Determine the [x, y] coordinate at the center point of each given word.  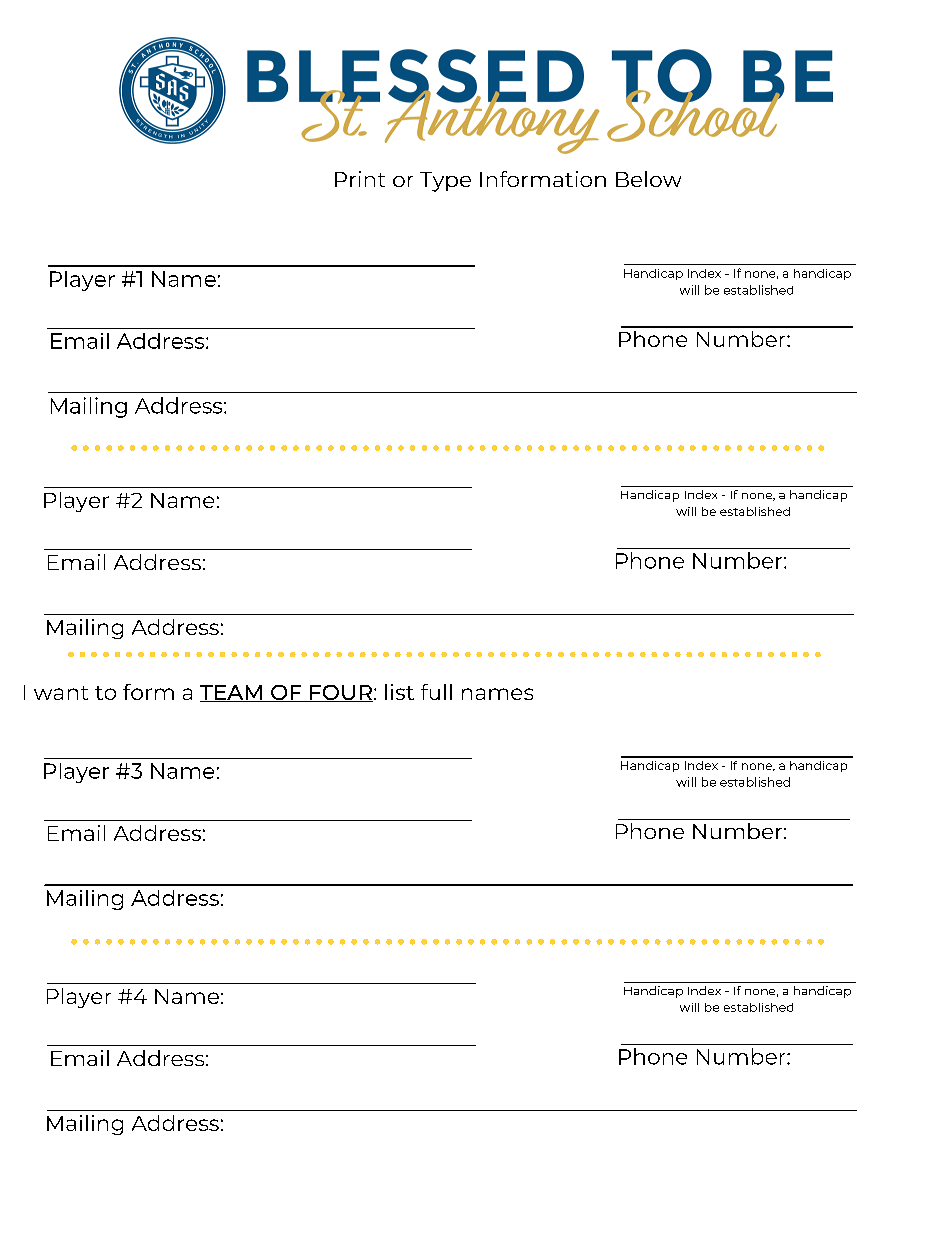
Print [360, 179]
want [61, 693]
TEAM [232, 693]
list [399, 692]
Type [445, 182]
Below [648, 179]
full [436, 692]
